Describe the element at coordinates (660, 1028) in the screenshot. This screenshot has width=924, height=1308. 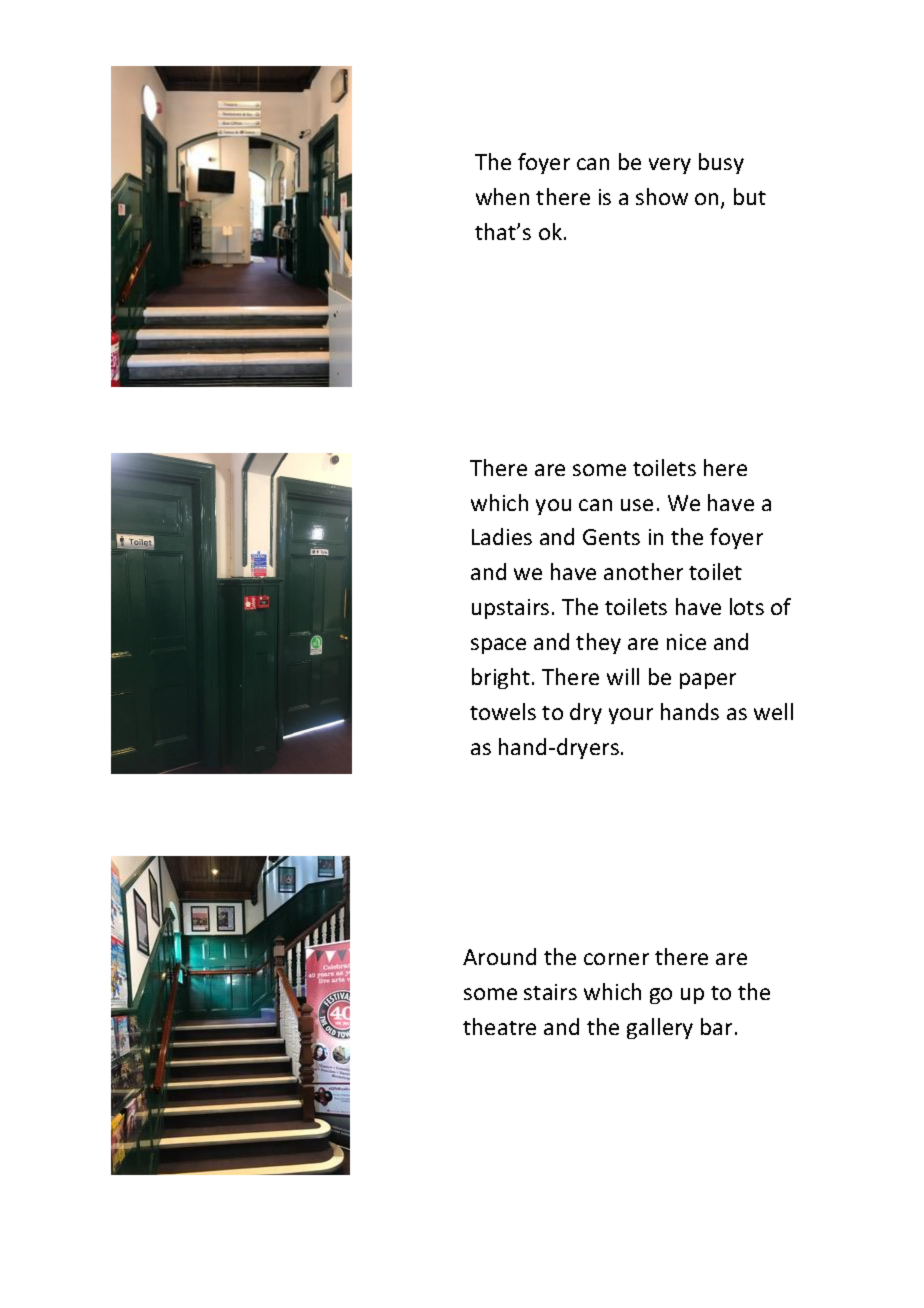
I see `gallery` at that location.
